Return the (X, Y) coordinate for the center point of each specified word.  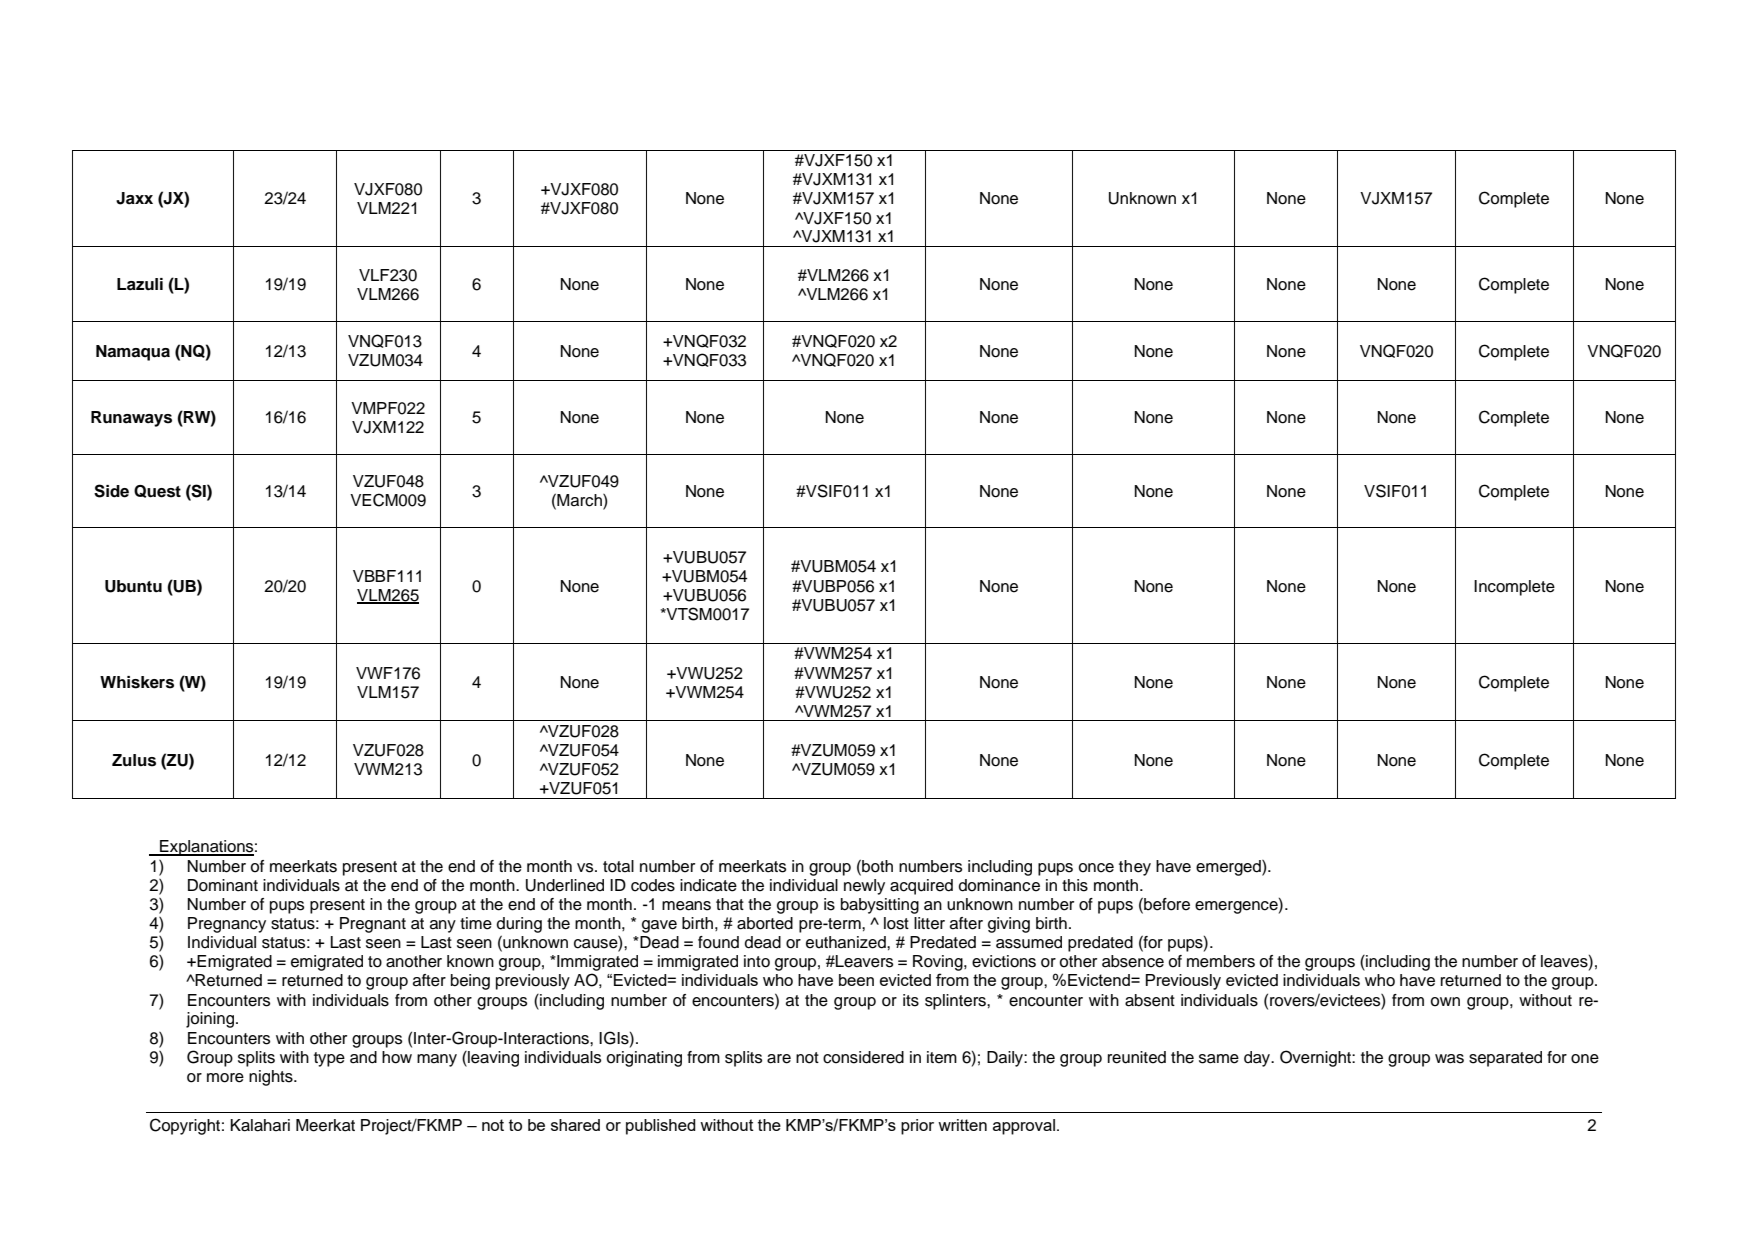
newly (864, 887)
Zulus (134, 760)
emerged (1229, 868)
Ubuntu (133, 586)
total (618, 866)
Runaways (131, 419)
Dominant (223, 885)
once (1096, 868)
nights (272, 1078)
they (1135, 868)
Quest (157, 491)
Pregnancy (227, 925)
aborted (765, 923)
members (1221, 961)
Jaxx (134, 198)
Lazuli (140, 284)
